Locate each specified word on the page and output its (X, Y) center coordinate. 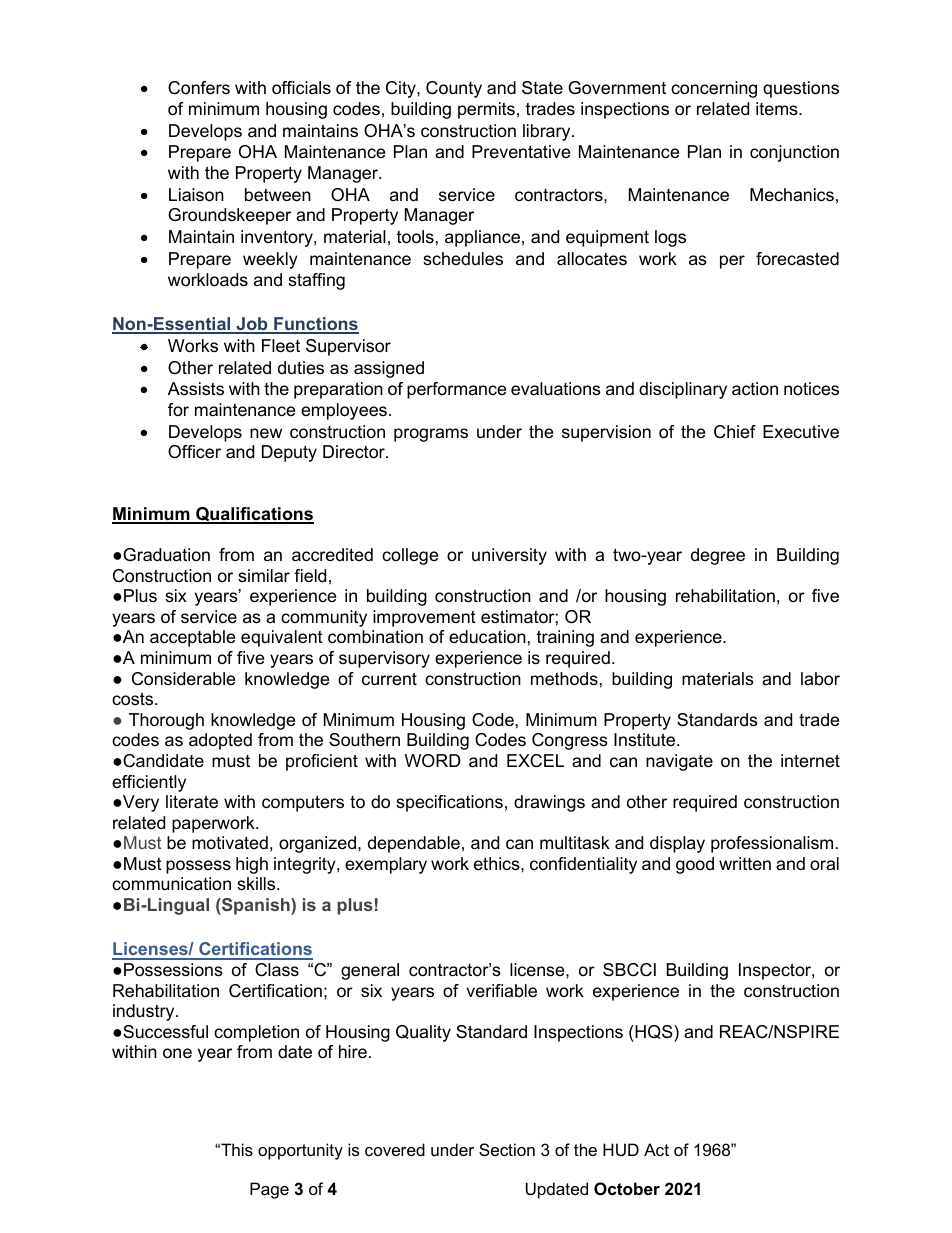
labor (820, 679)
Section (507, 1149)
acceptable (192, 638)
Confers (199, 88)
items (778, 109)
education (487, 637)
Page (269, 1190)
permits (486, 110)
